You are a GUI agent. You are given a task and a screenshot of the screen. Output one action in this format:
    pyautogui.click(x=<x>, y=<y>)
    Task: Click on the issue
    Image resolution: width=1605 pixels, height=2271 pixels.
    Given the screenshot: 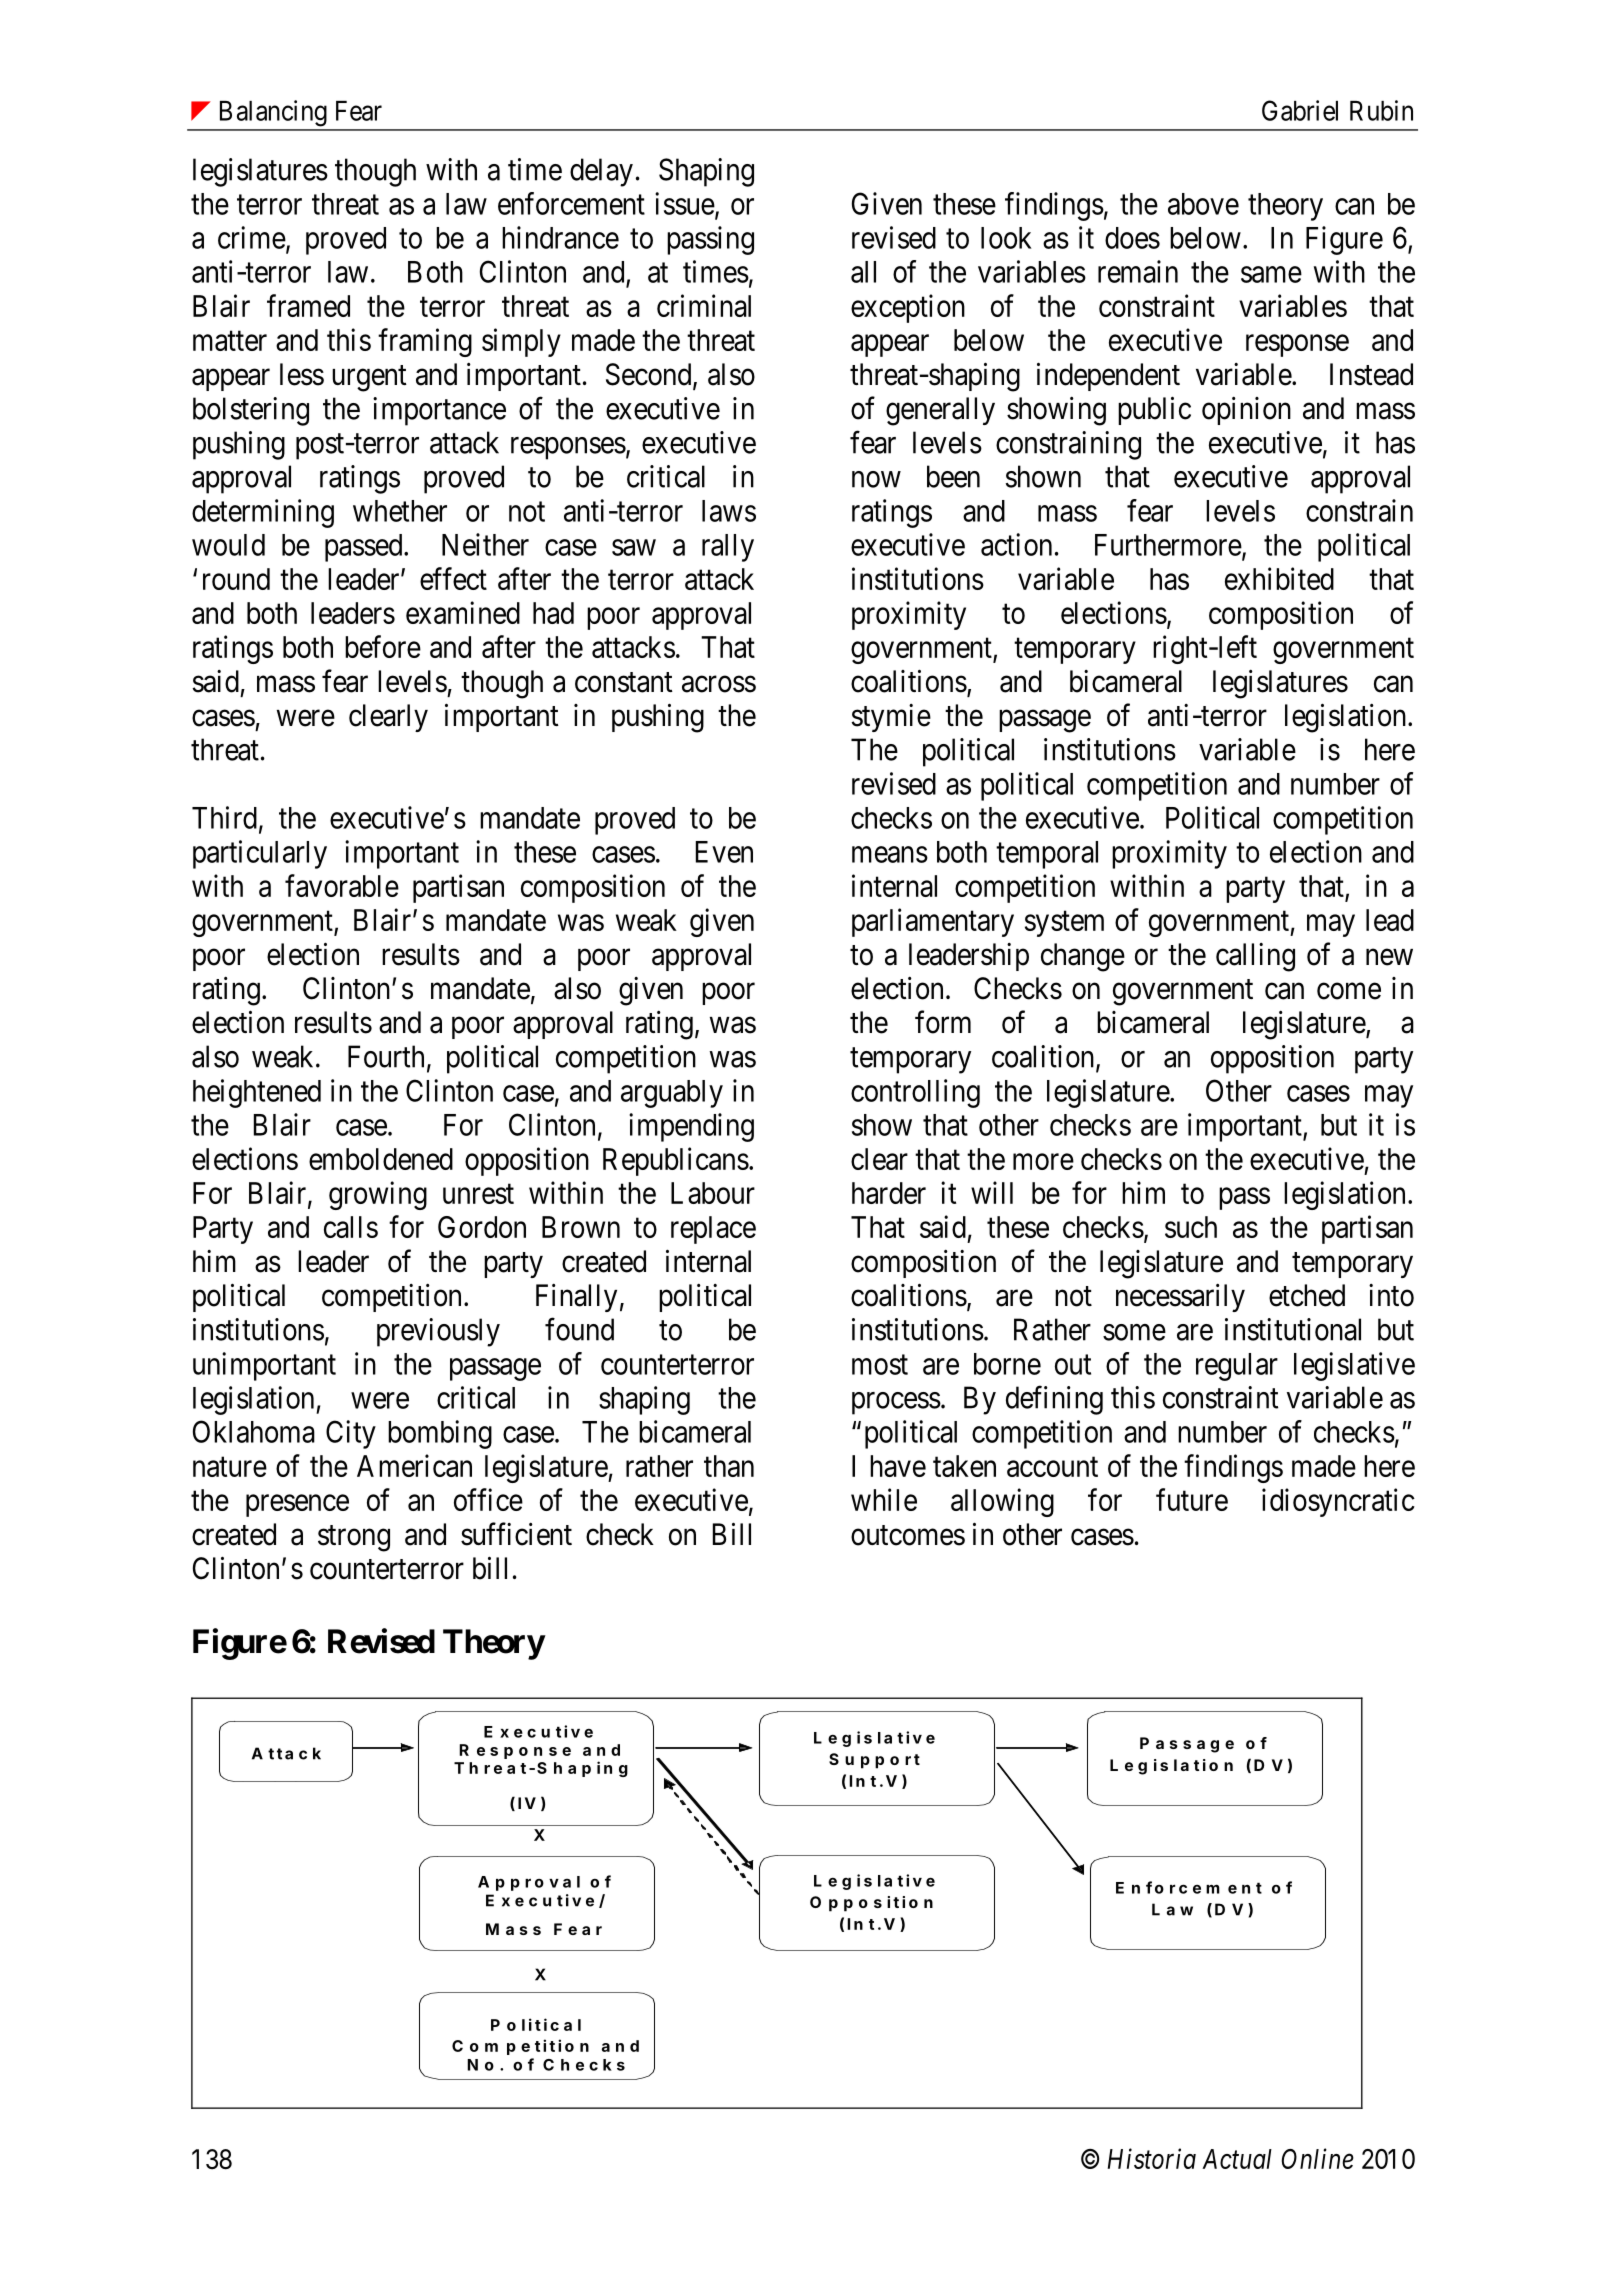 What is the action you would take?
    pyautogui.click(x=685, y=203)
